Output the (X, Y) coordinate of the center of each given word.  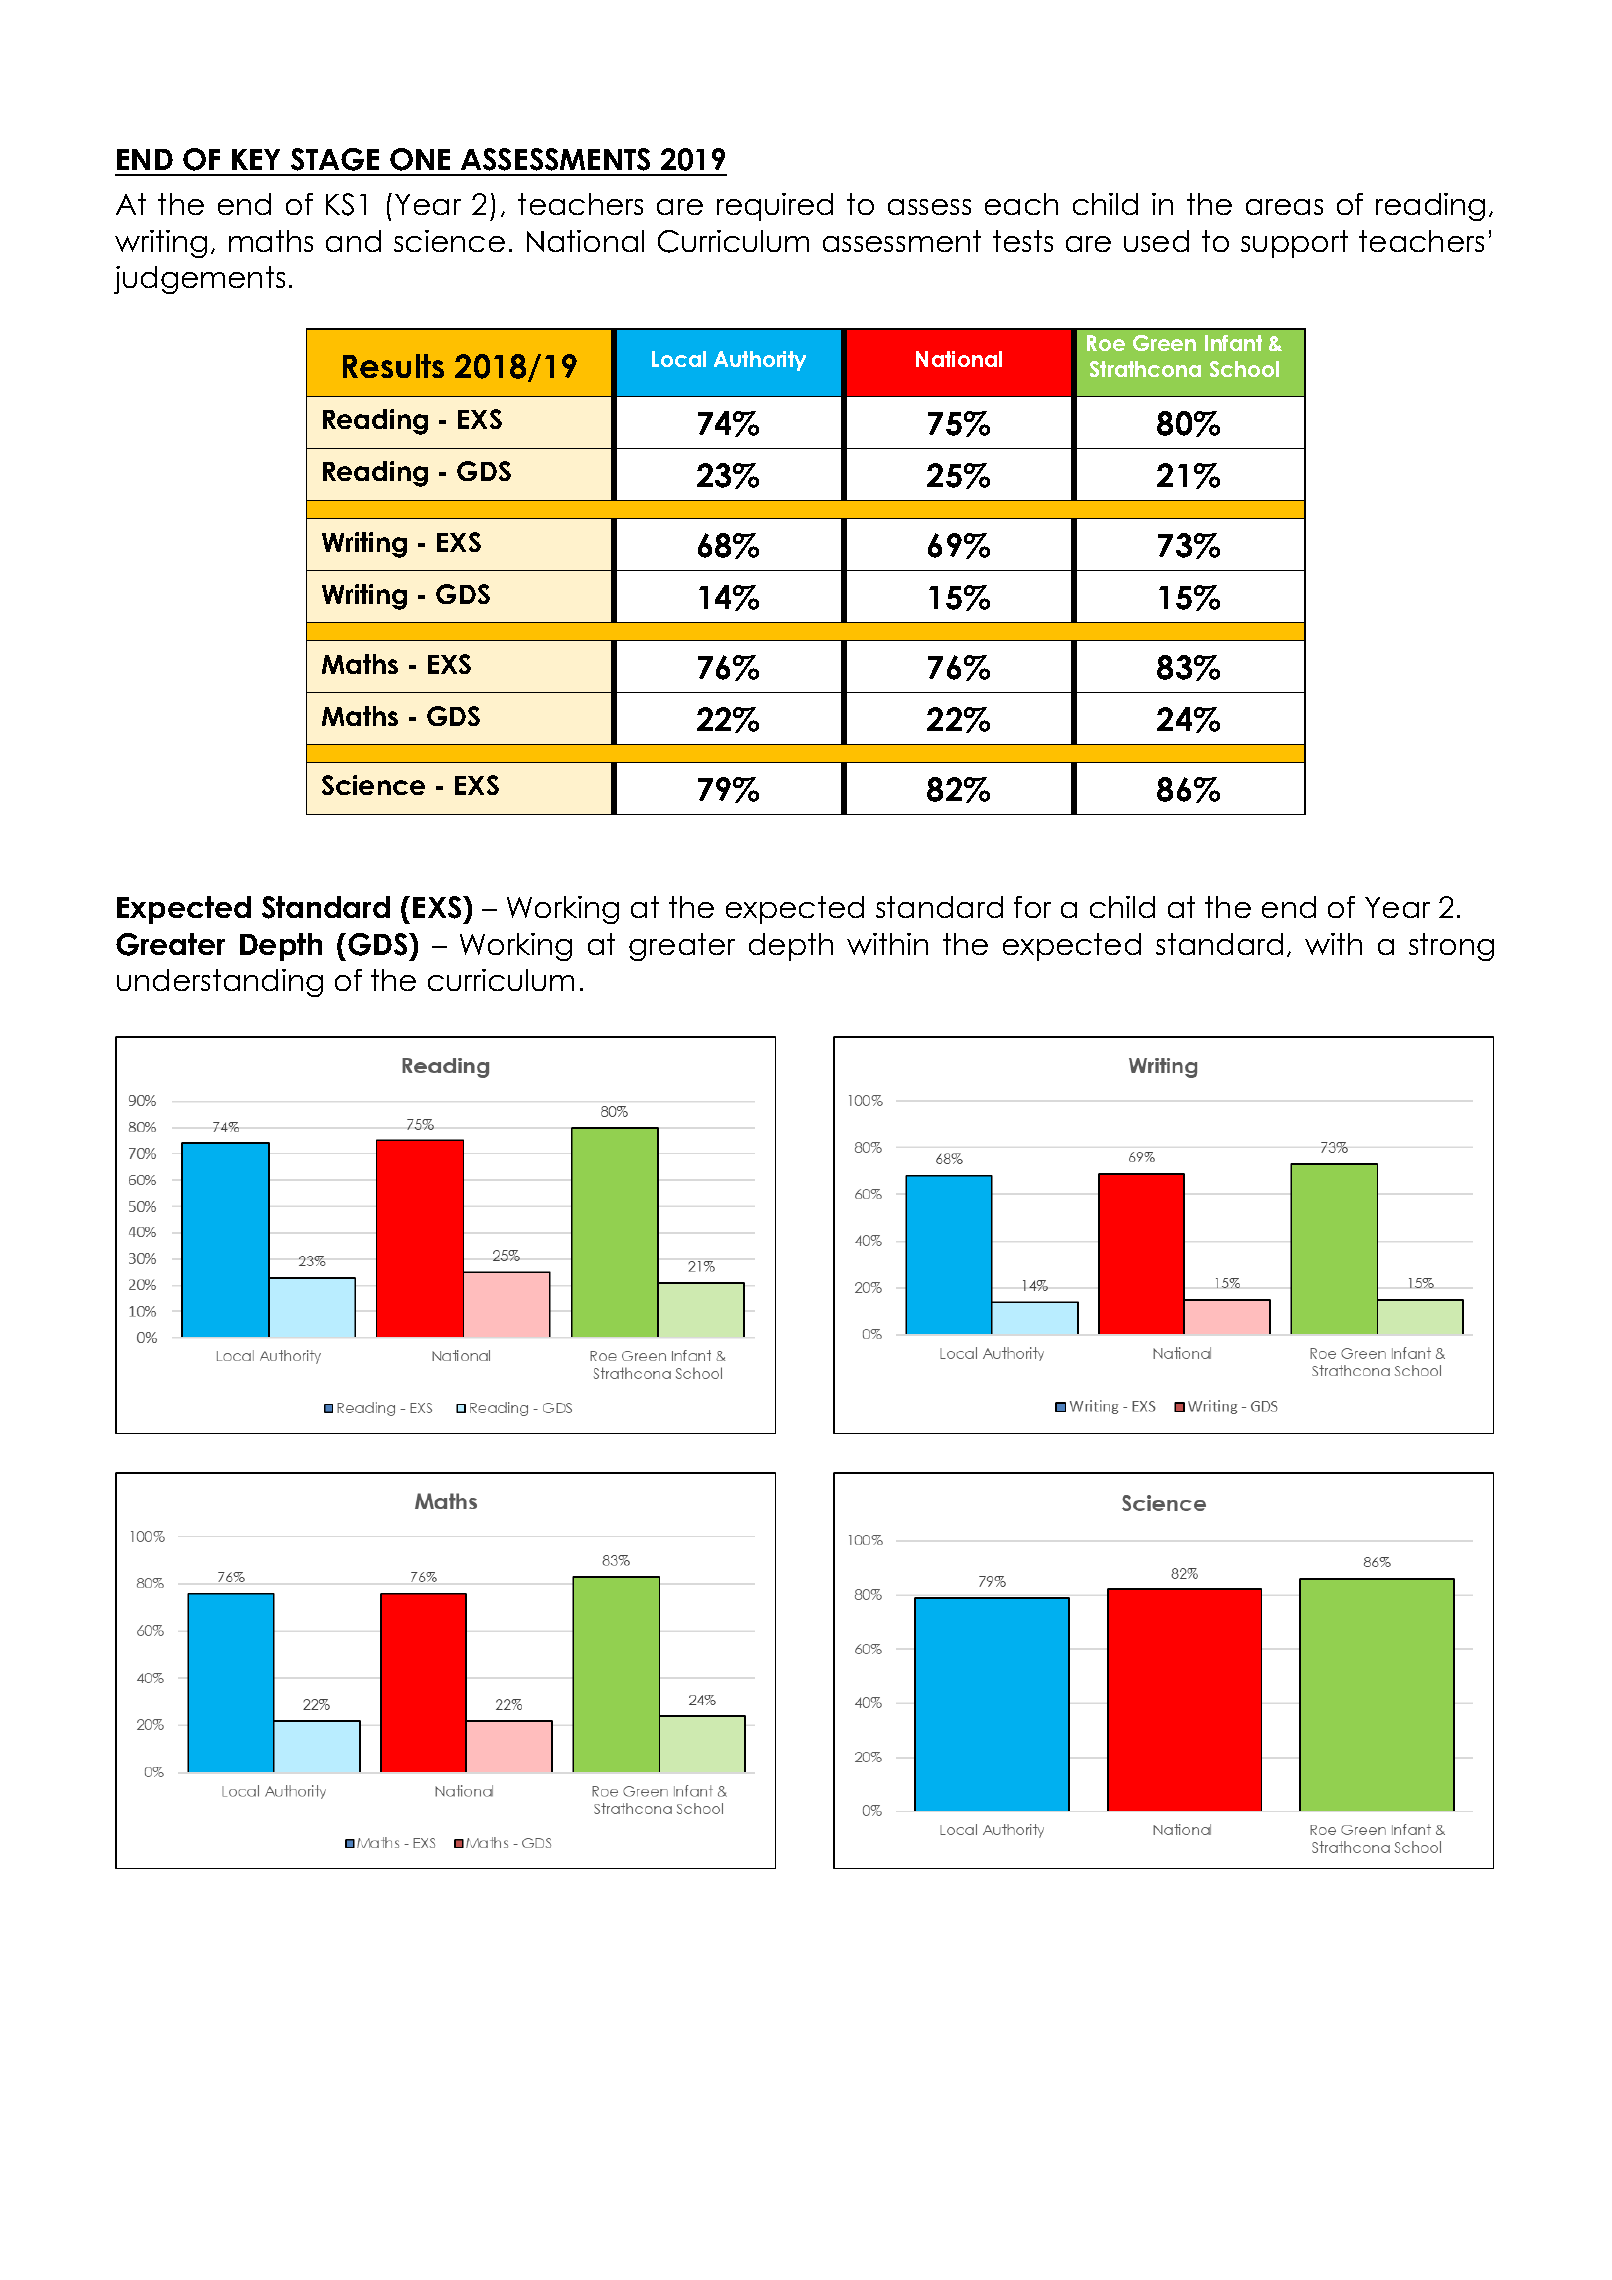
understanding (220, 983)
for (1032, 907)
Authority (760, 361)
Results (393, 366)
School (1244, 369)
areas (1284, 207)
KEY (256, 159)
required (775, 207)
